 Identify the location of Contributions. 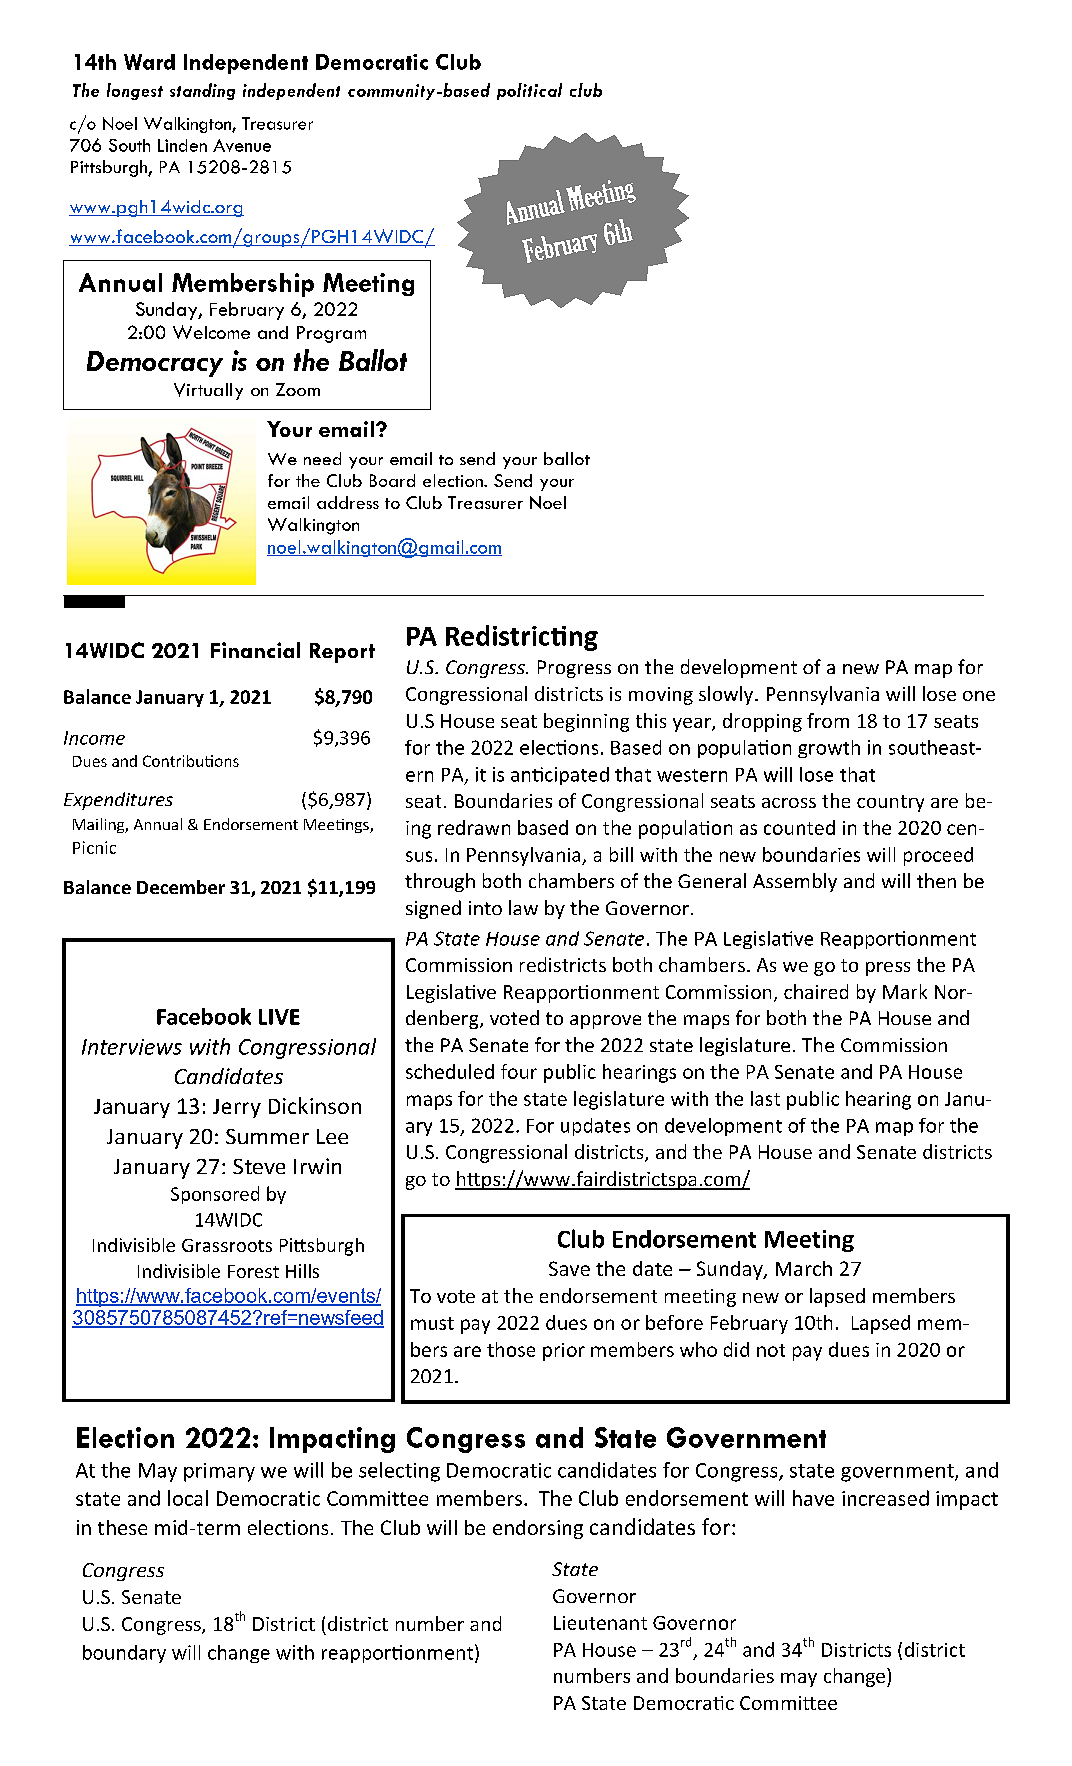
(191, 761).
